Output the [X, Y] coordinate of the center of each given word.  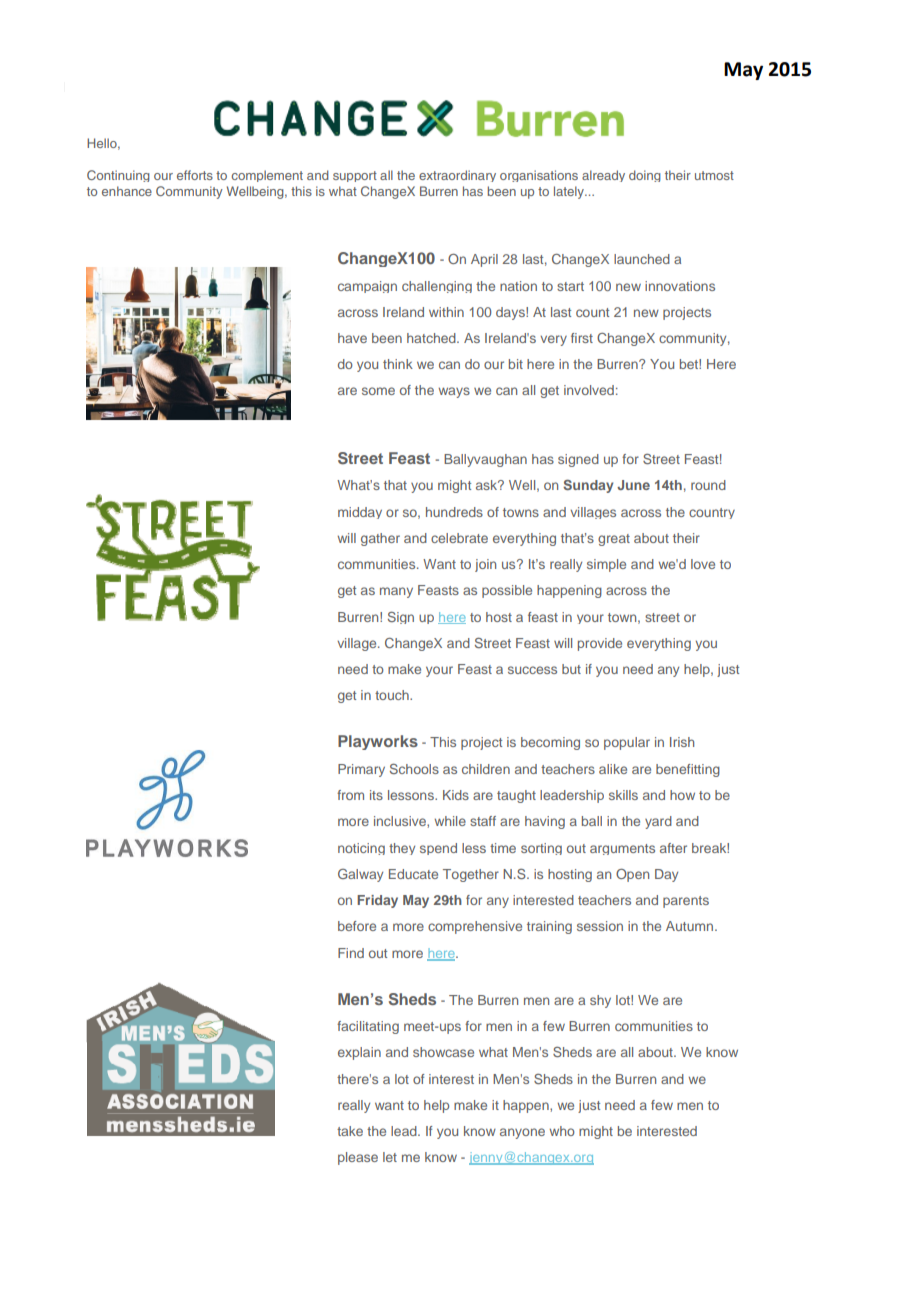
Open [632, 875]
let [390, 1157]
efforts [195, 175]
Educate [413, 874]
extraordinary [457, 176]
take [350, 1131]
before [357, 926]
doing [645, 176]
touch [393, 695]
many [396, 592]
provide [600, 644]
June [633, 485]
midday [360, 513]
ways [454, 392]
